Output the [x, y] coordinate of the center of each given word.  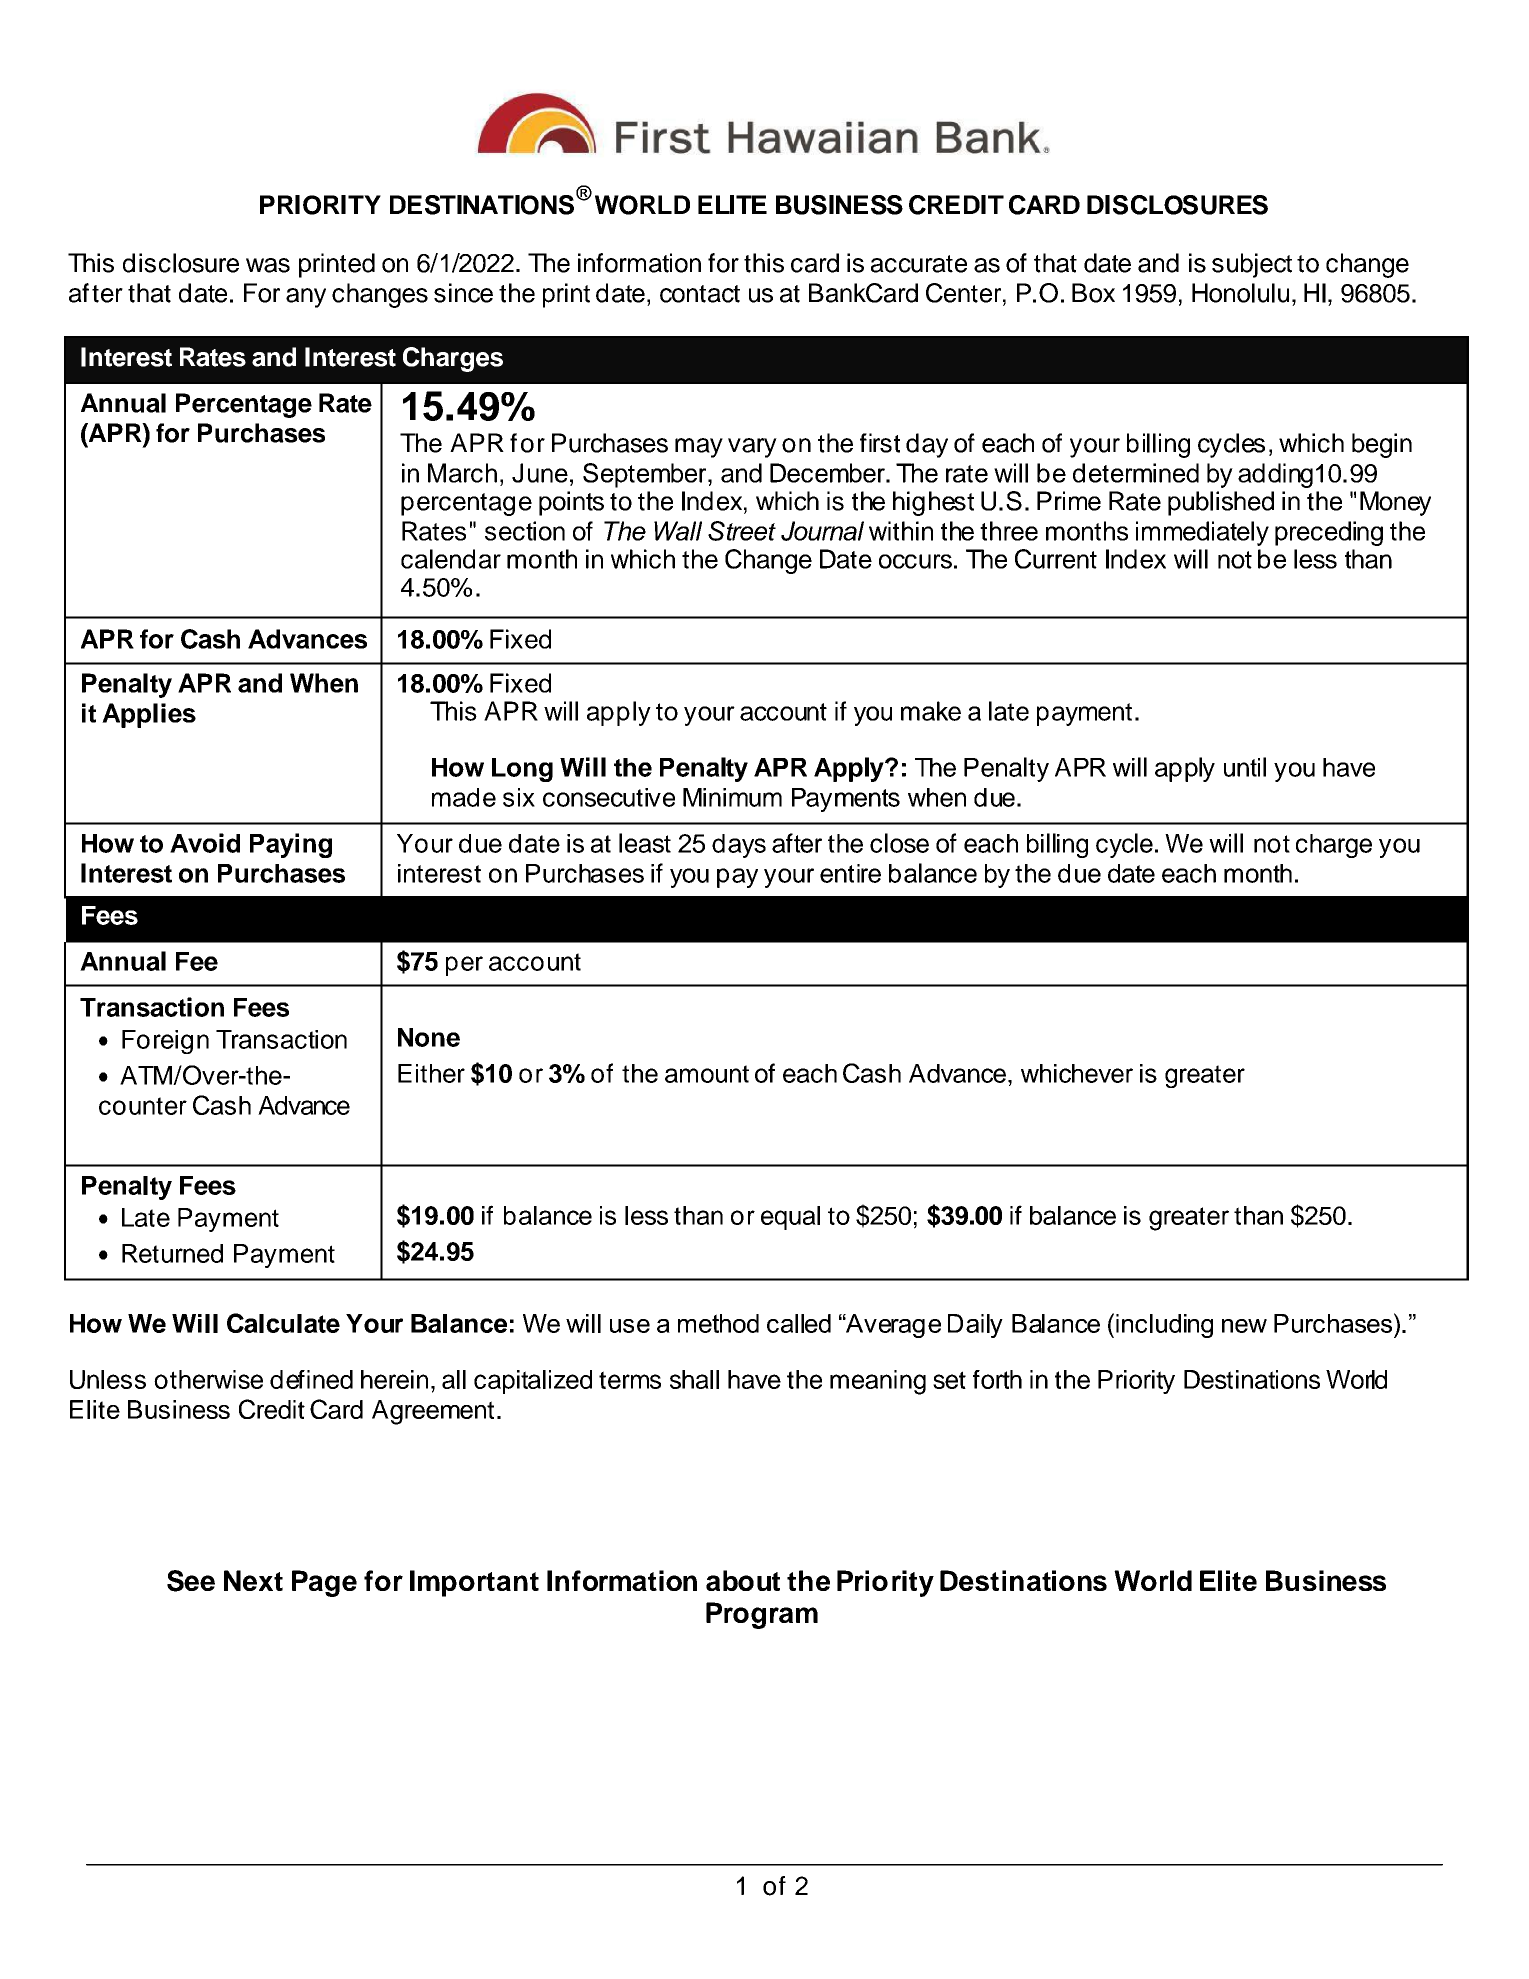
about [743, 1580]
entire [850, 873]
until [1245, 767]
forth [997, 1379]
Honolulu [1240, 293]
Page [324, 1583]
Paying [291, 845]
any [306, 298]
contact [700, 294]
